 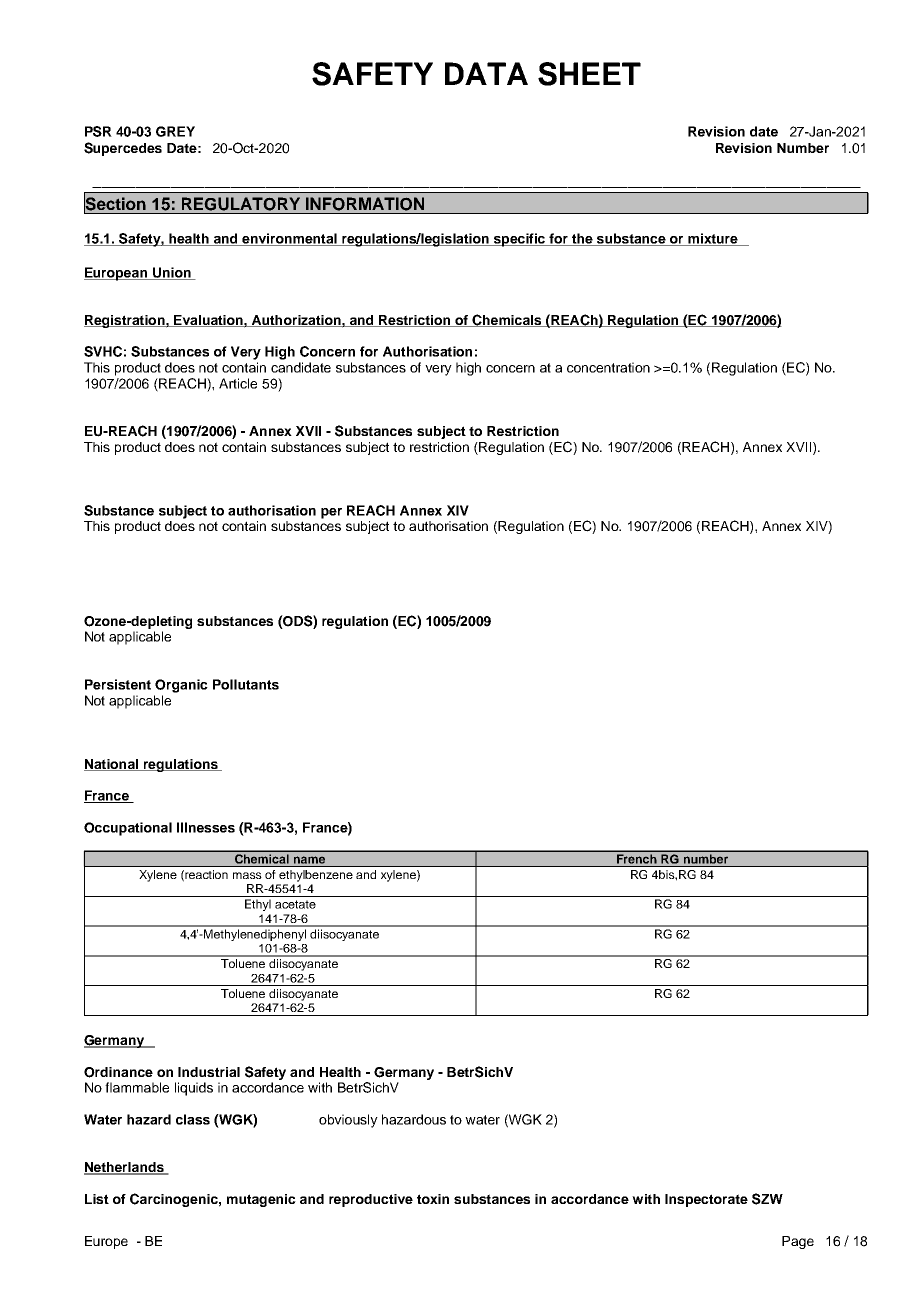 What do you see at coordinates (713, 239) in the screenshot?
I see `mixture` at bounding box center [713, 239].
